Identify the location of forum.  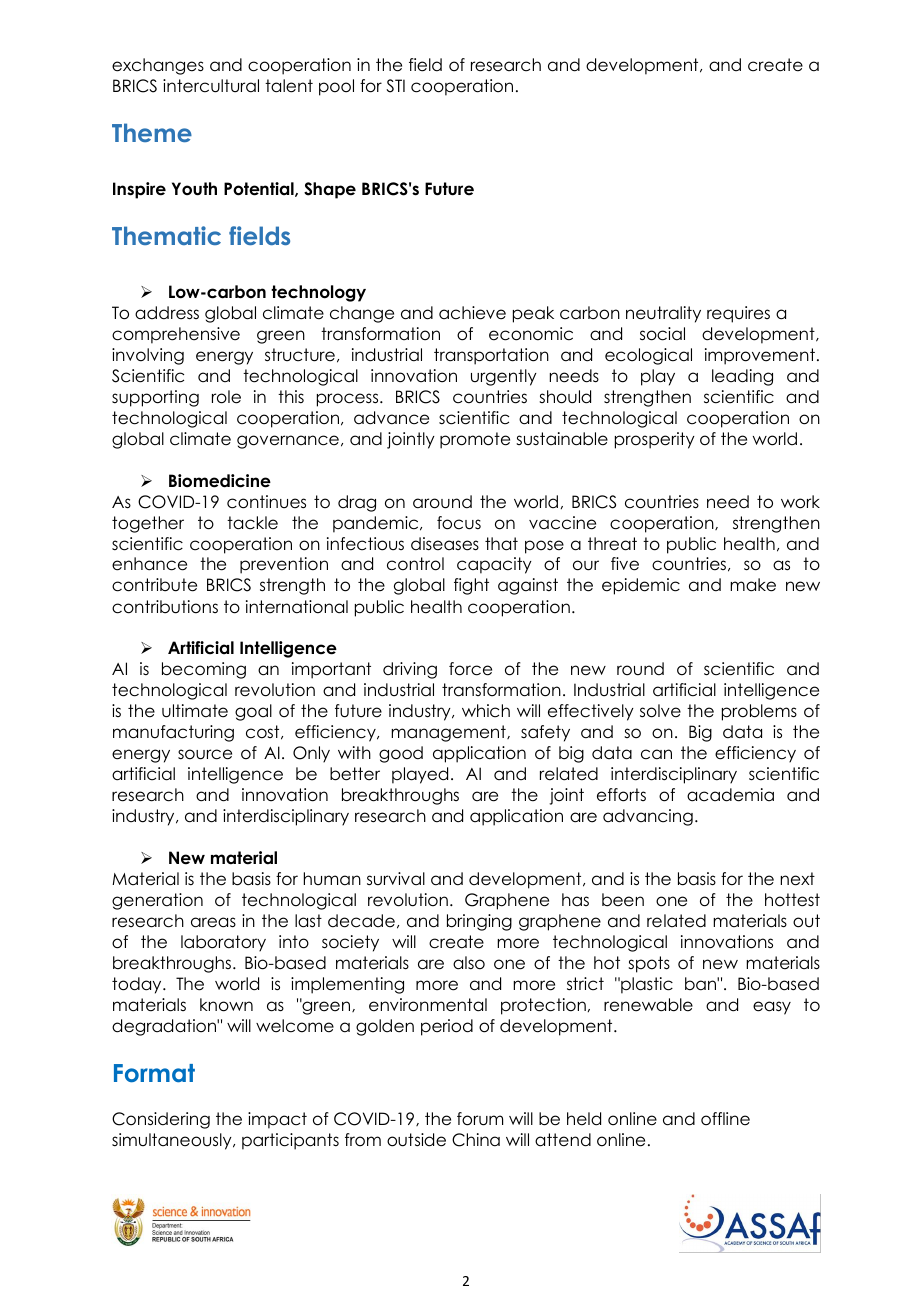
(480, 1119).
